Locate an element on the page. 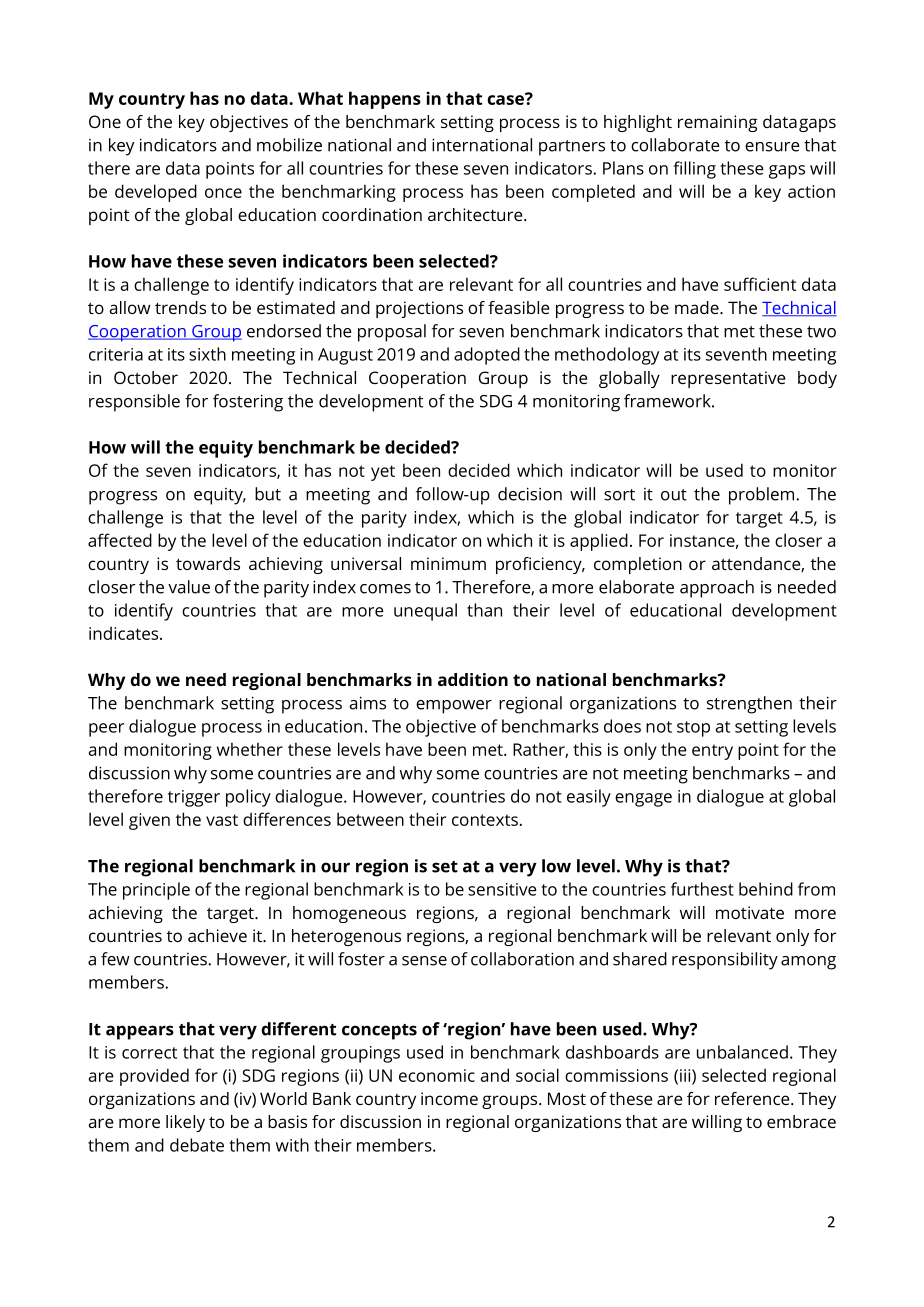 Image resolution: width=924 pixels, height=1307 pixels. income is located at coordinates (449, 1098).
